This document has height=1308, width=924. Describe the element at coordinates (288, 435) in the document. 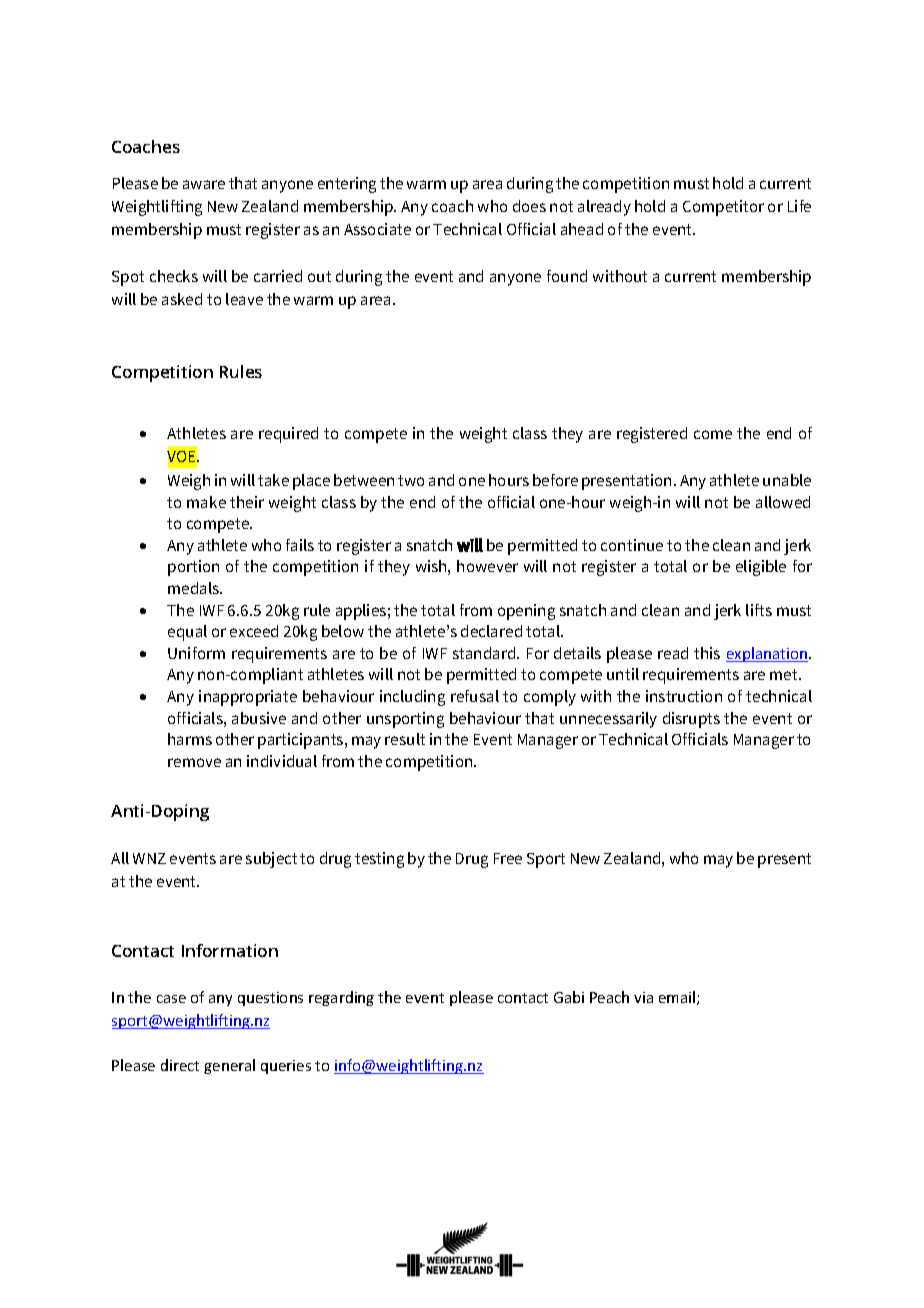

I see `required` at that location.
